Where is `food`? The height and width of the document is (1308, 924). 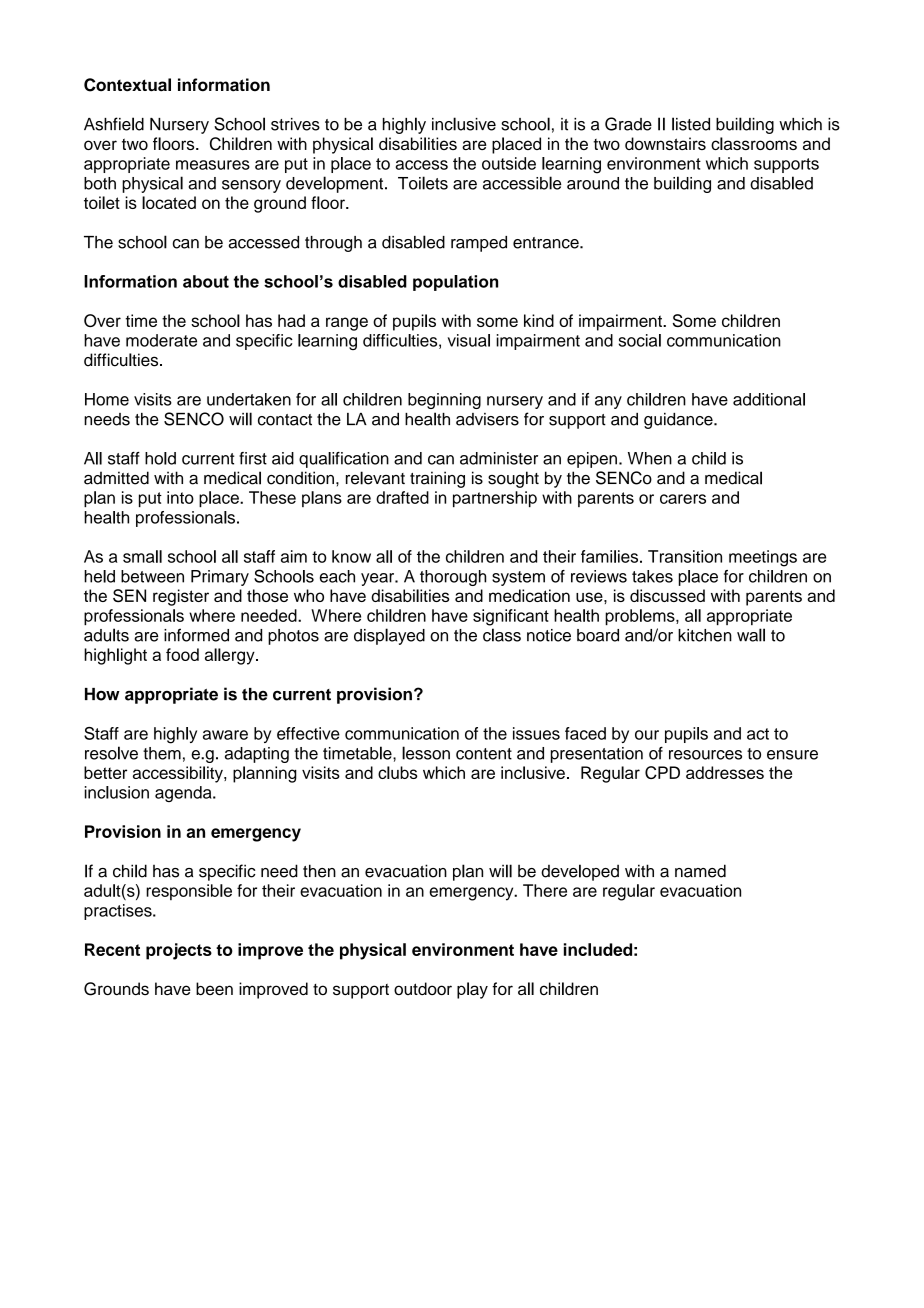 food is located at coordinates (182, 654).
